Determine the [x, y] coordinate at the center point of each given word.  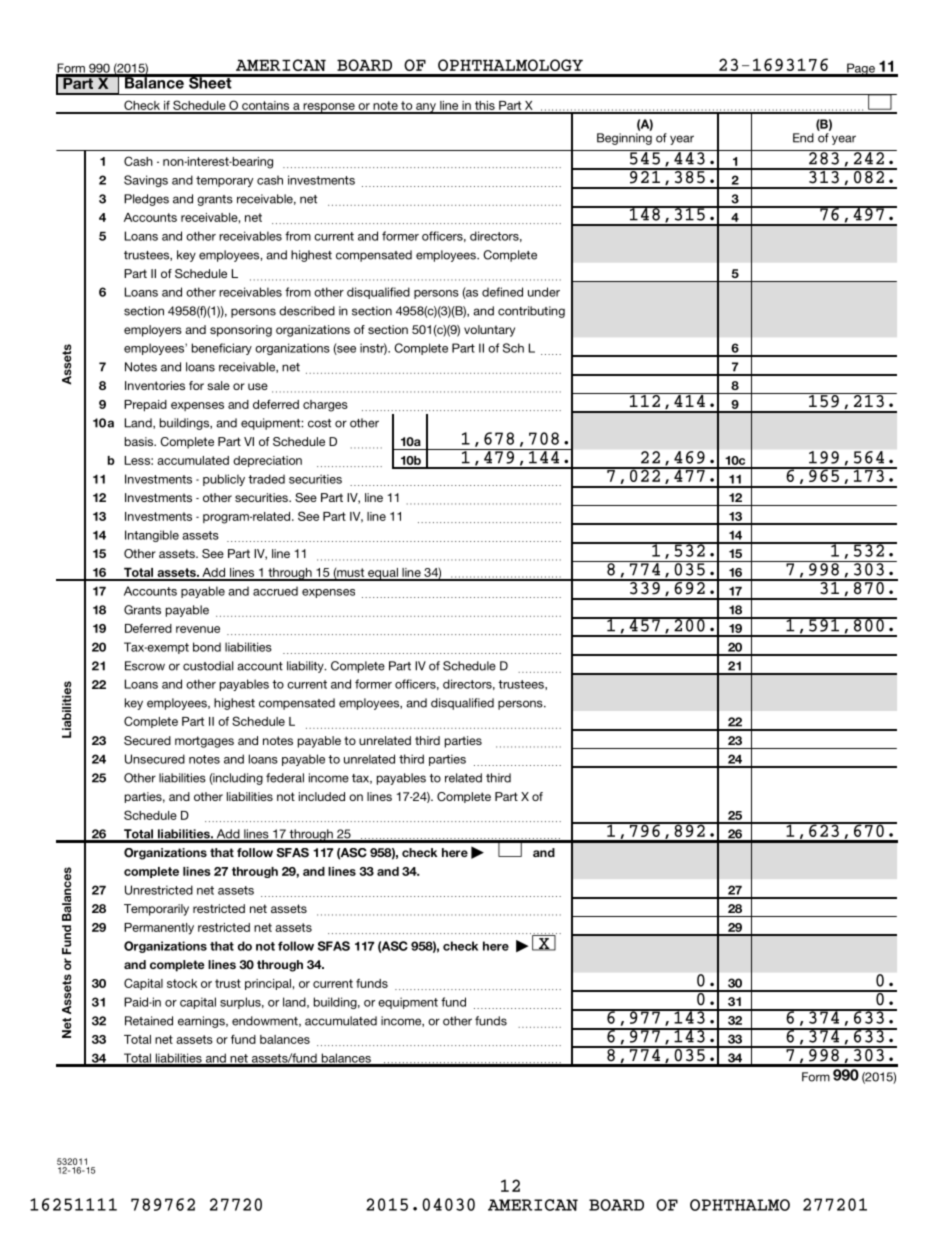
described [307, 311]
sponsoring [241, 331]
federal [285, 778]
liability [306, 667]
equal [383, 574]
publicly [224, 480]
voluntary [489, 331]
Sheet [210, 82]
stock [182, 983]
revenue [198, 629]
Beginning [624, 139]
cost [319, 423]
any [426, 108]
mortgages [204, 742]
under [544, 292]
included [322, 796]
